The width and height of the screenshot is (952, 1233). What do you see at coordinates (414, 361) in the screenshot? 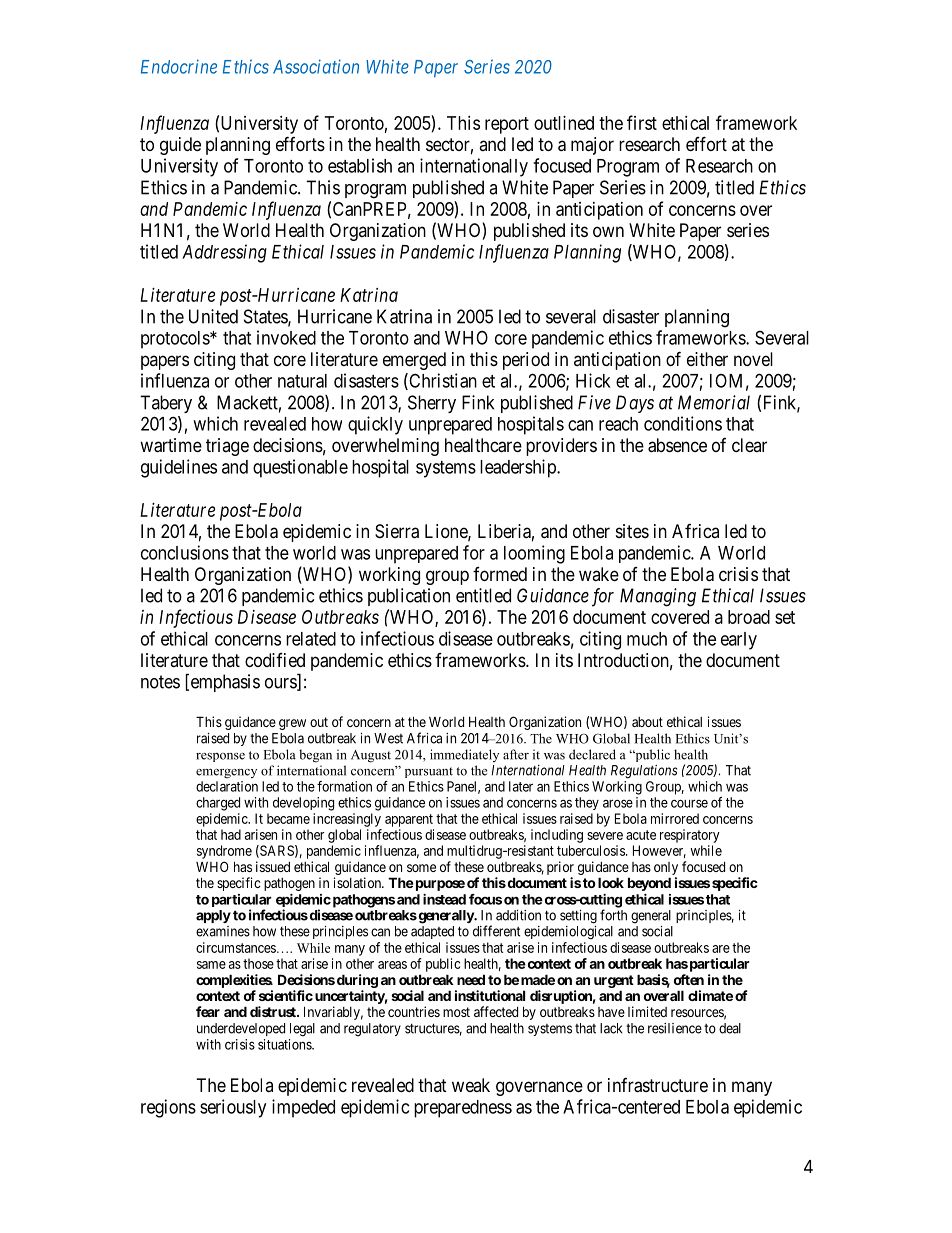
I see `emerged` at bounding box center [414, 361].
